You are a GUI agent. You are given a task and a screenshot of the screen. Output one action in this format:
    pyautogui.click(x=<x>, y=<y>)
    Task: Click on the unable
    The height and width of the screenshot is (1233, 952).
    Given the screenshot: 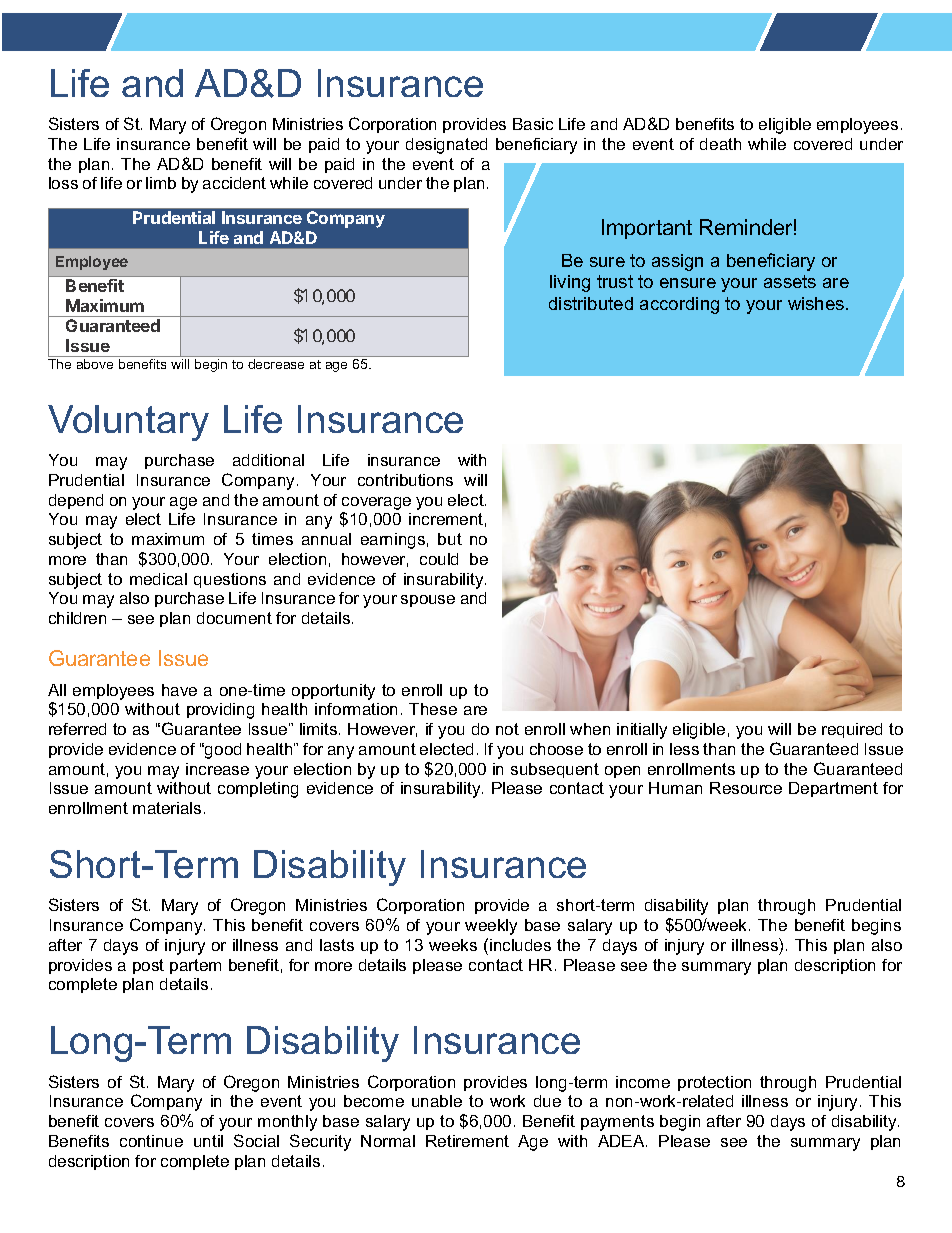 What is the action you would take?
    pyautogui.click(x=437, y=1101)
